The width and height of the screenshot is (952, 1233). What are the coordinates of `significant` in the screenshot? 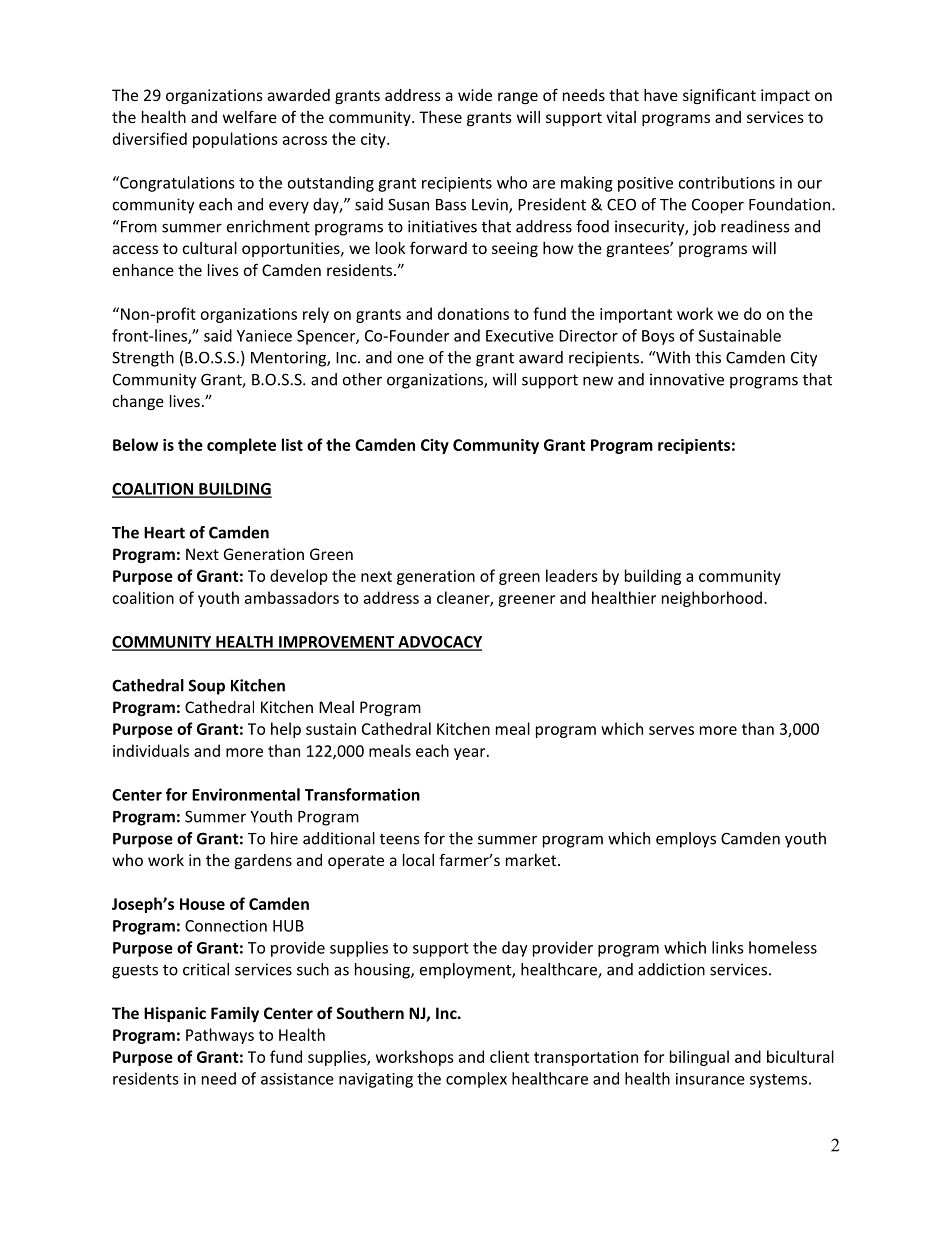 It's located at (719, 96).
